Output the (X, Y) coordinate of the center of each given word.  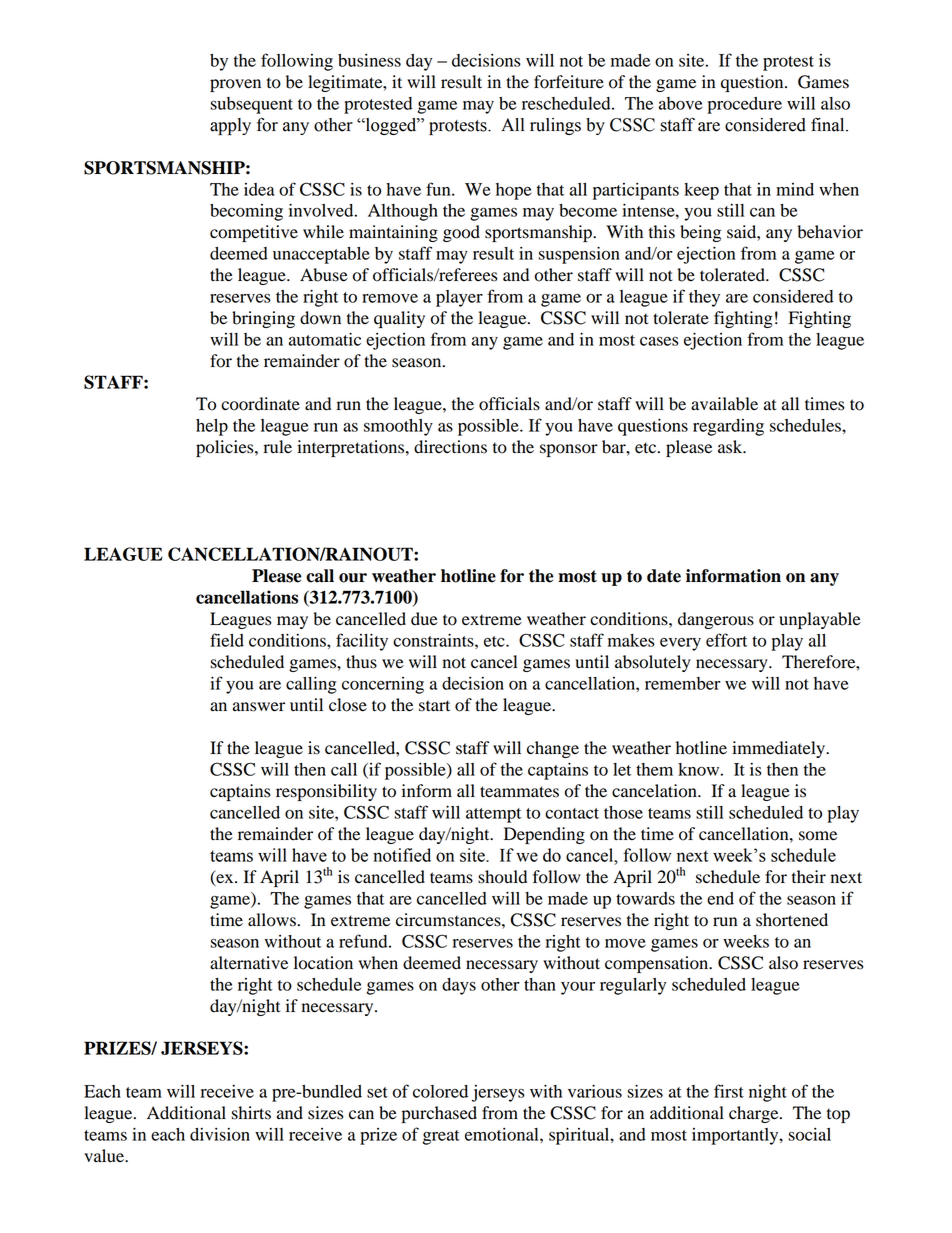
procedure (744, 105)
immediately (779, 749)
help (212, 427)
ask (731, 447)
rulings (555, 126)
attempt (493, 815)
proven (235, 85)
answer (259, 707)
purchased (439, 1114)
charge (755, 1114)
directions (450, 447)
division (220, 1134)
